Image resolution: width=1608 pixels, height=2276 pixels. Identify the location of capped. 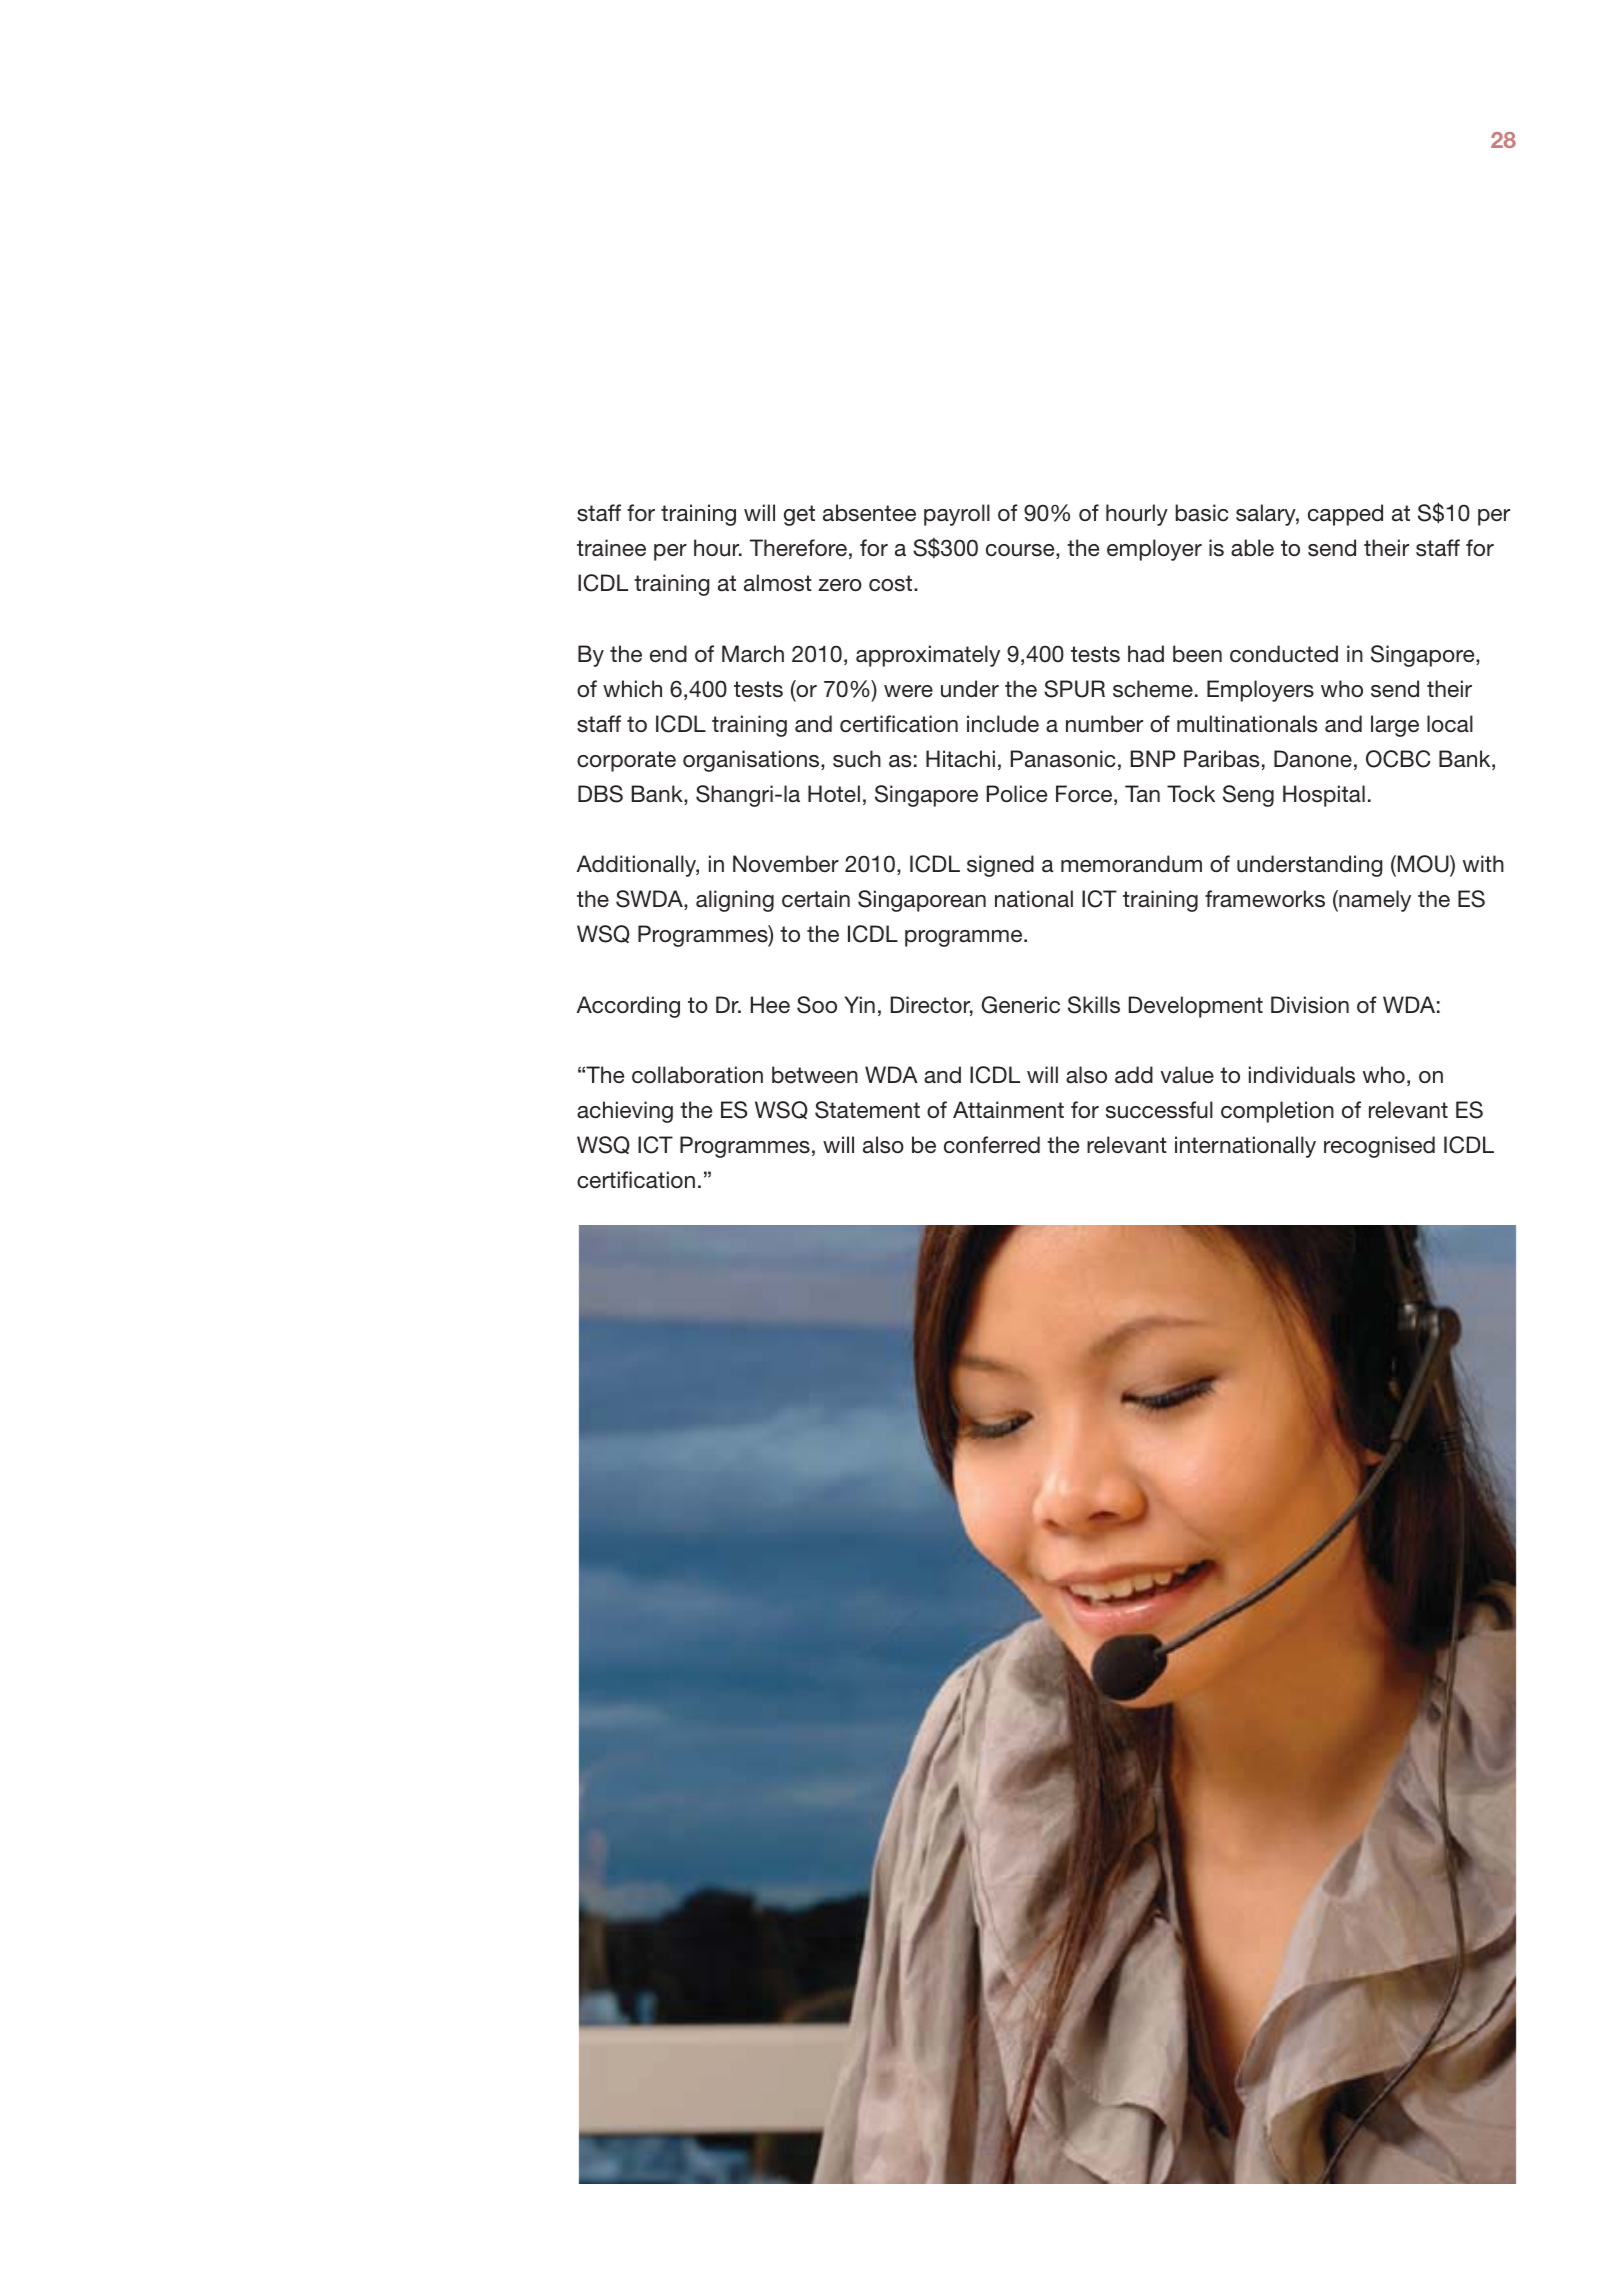
(1345, 515).
